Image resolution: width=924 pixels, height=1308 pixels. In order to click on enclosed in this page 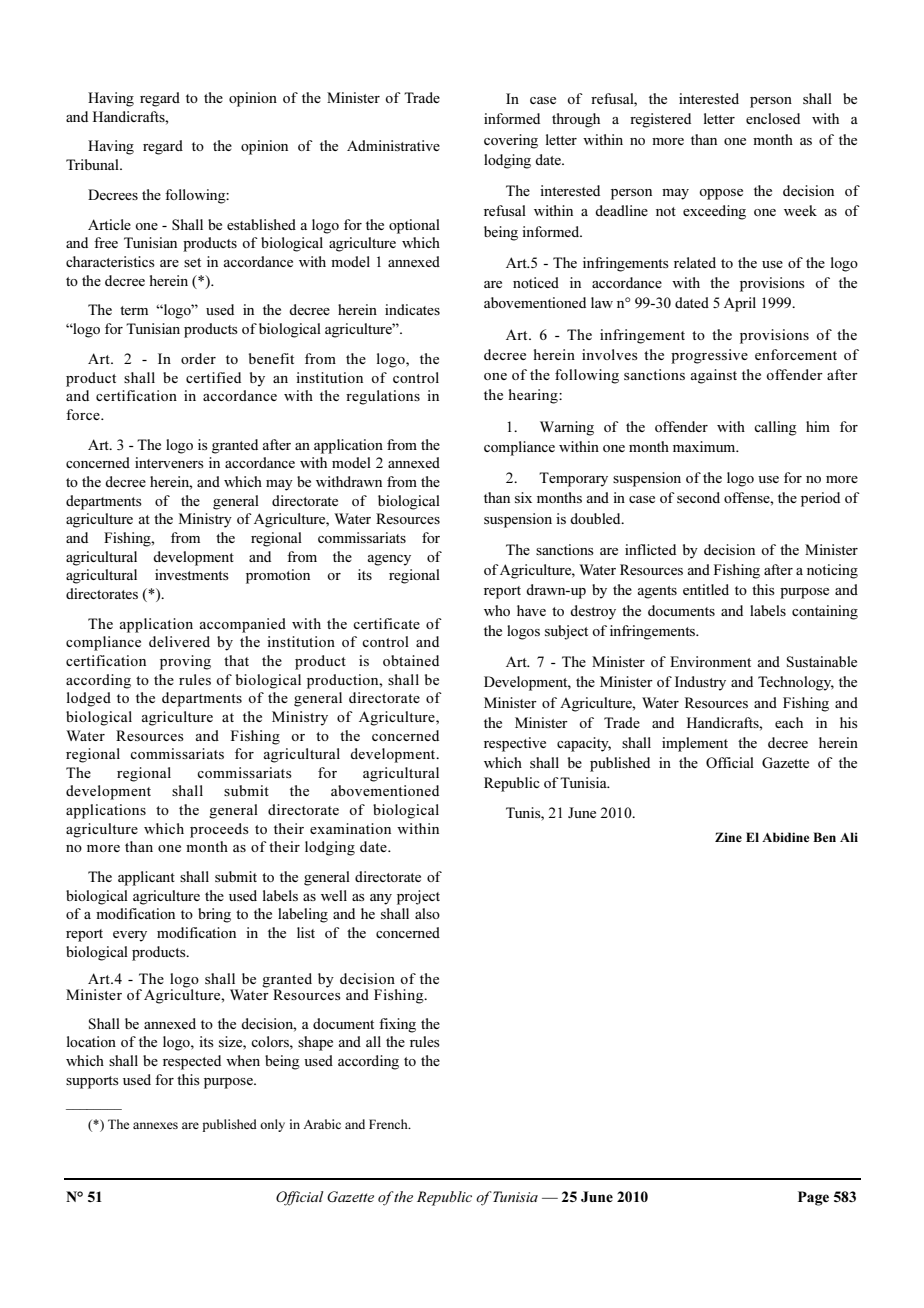, I will do `click(773, 118)`.
